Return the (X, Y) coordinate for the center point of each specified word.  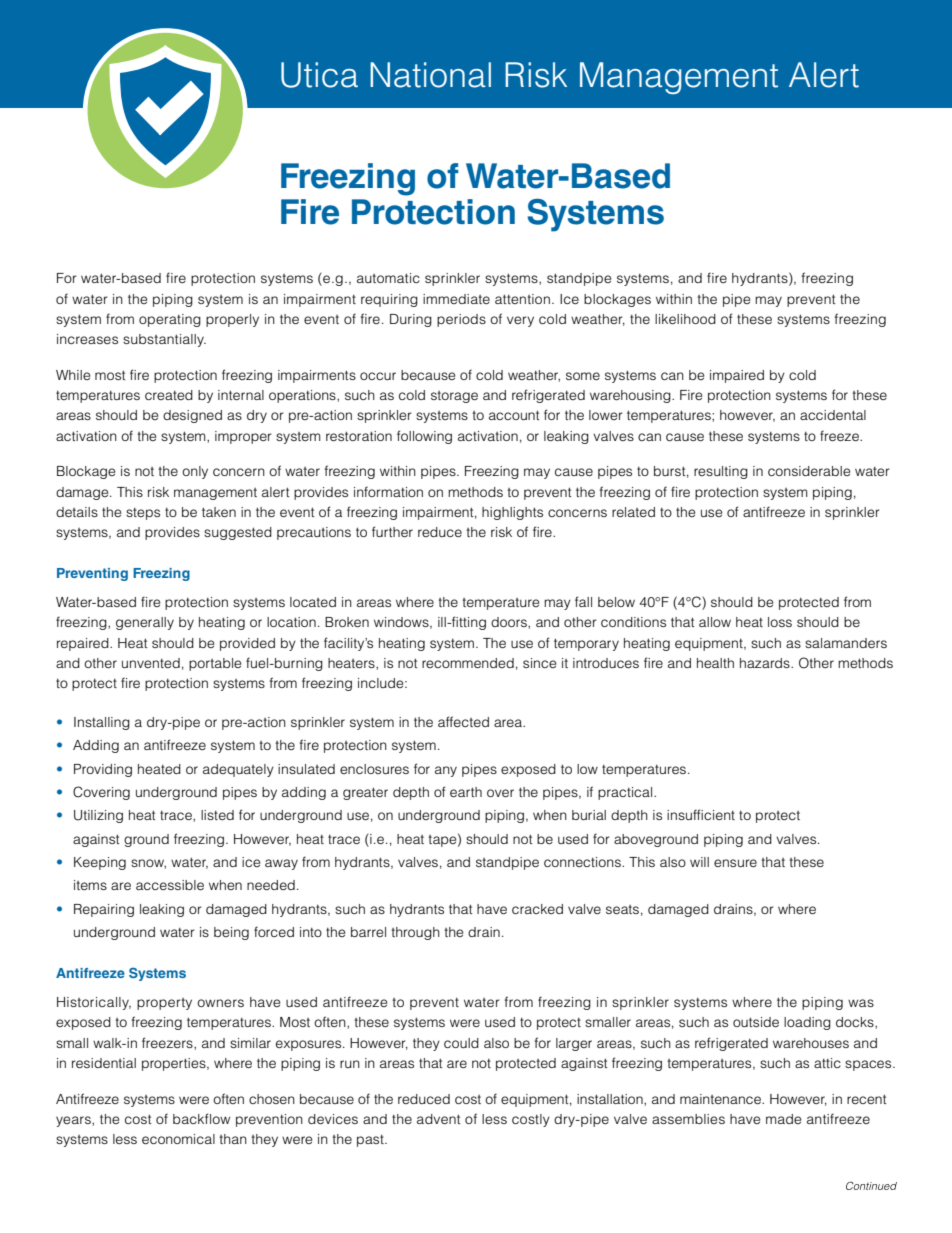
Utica (319, 75)
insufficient (701, 814)
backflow (201, 1118)
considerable (809, 471)
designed (192, 416)
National (430, 75)
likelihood (685, 319)
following (424, 437)
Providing (103, 770)
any (446, 771)
